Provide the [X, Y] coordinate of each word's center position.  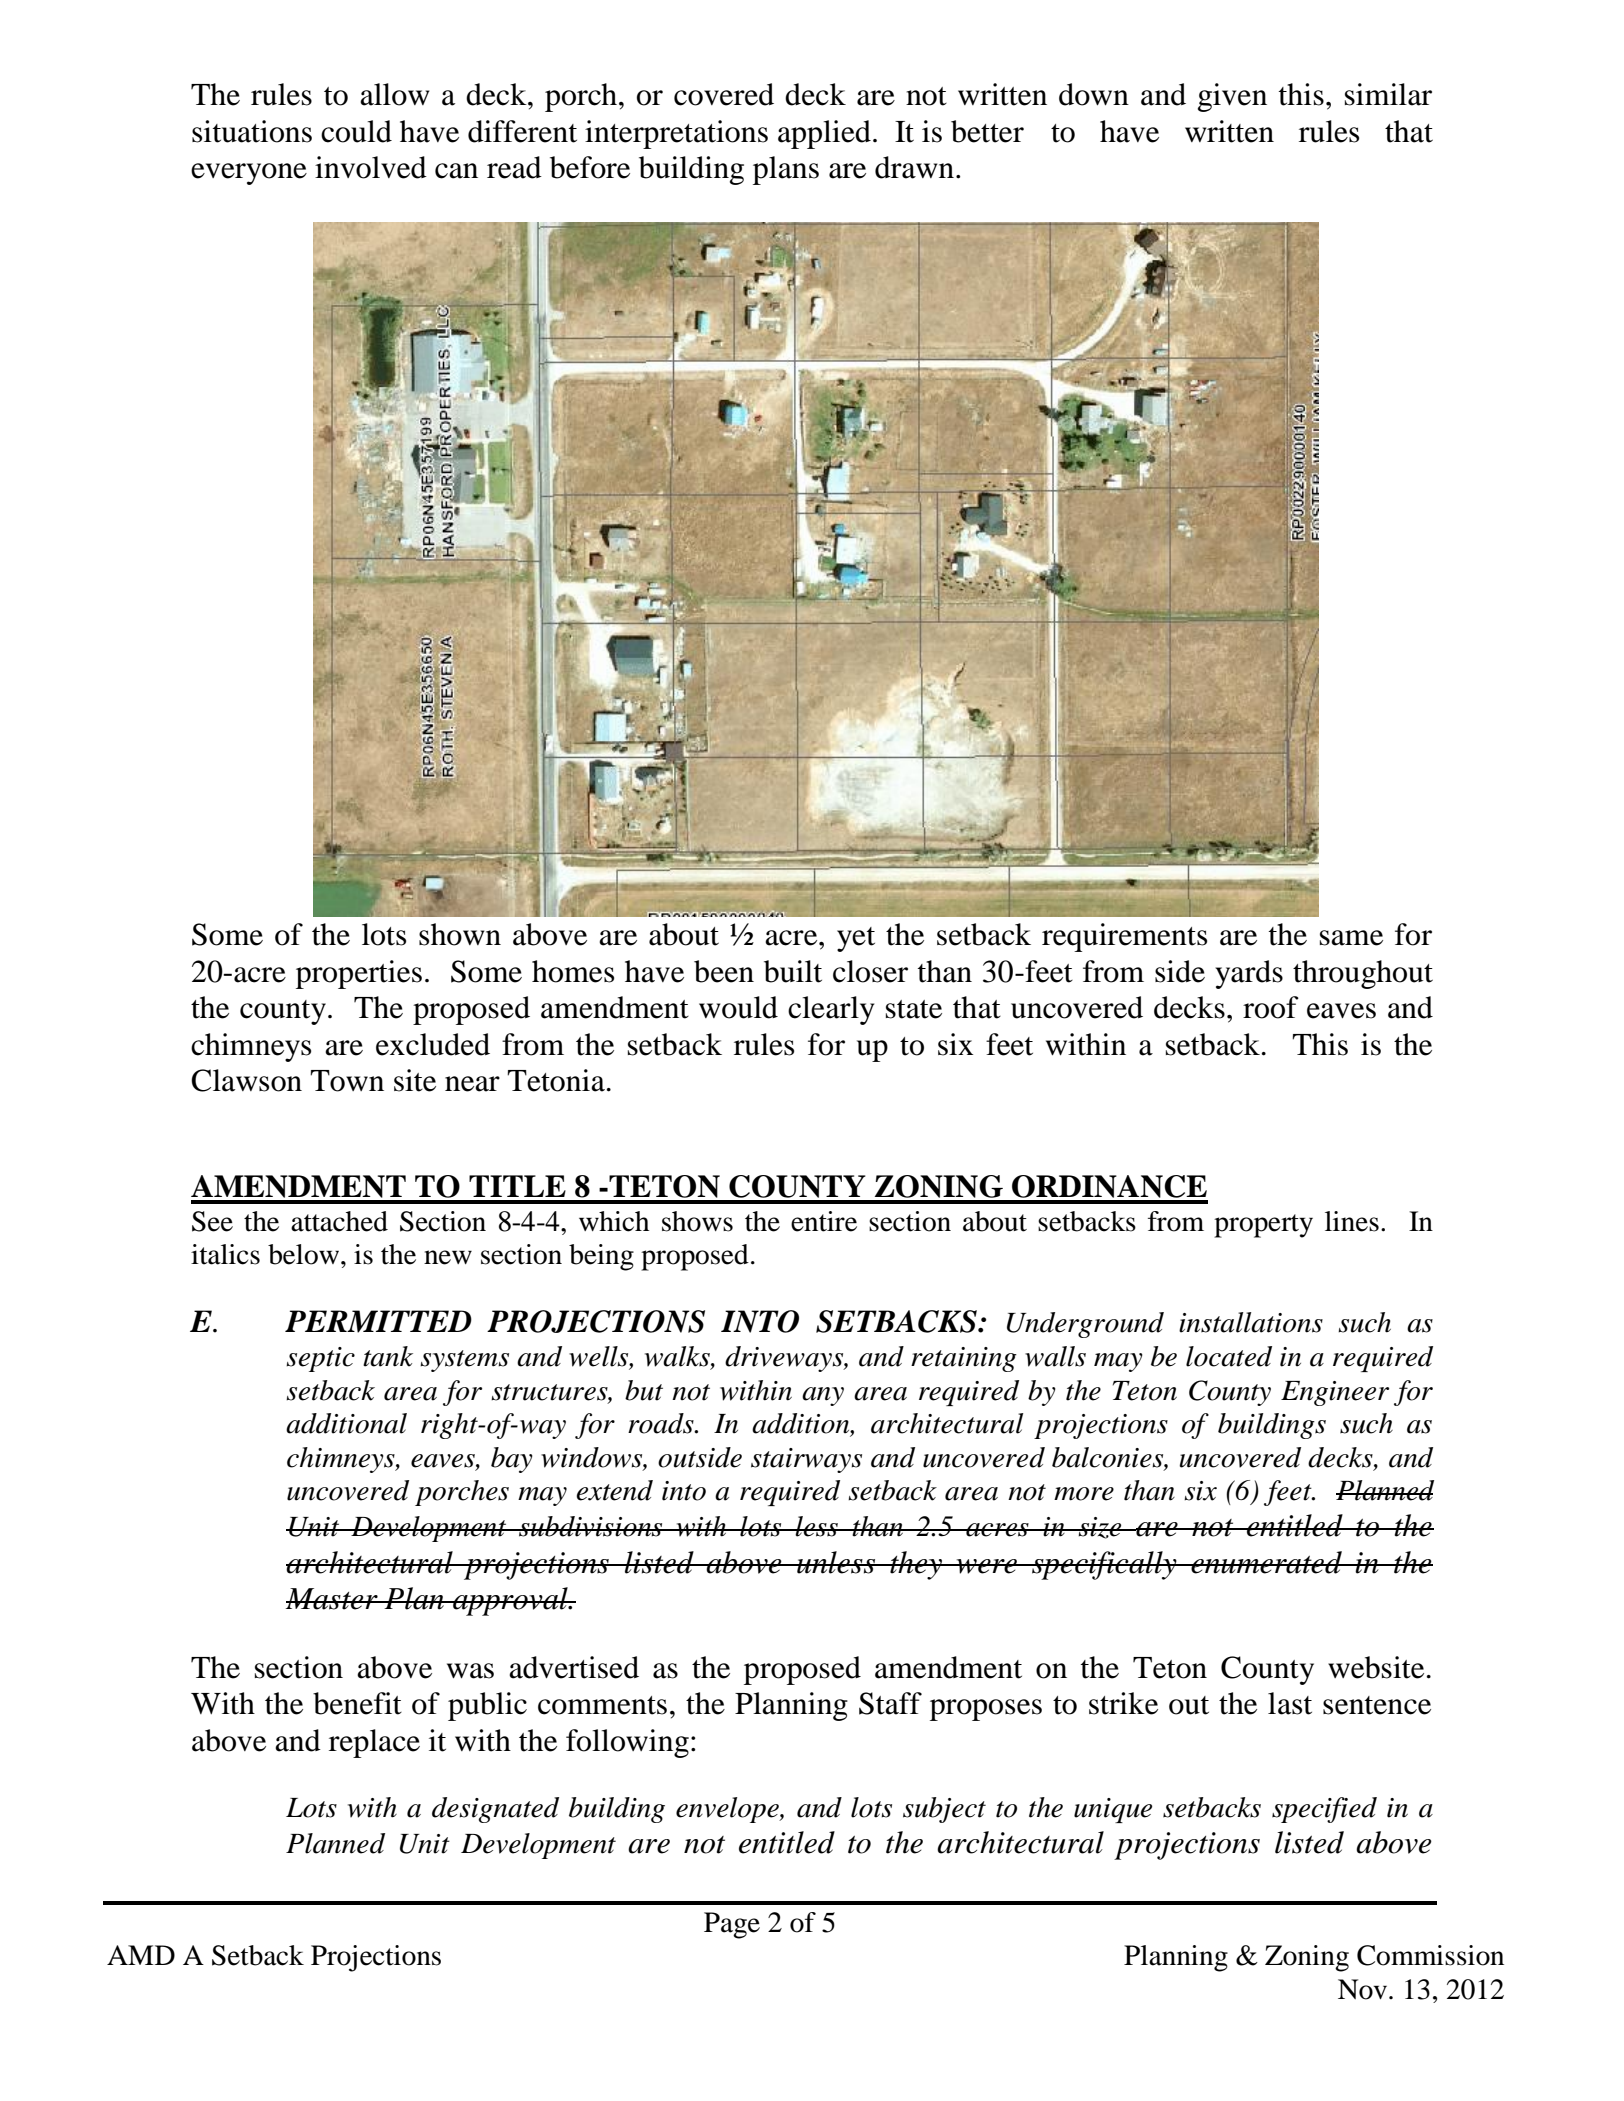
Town [347, 1081]
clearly [831, 1010]
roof [1271, 1007]
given [1232, 97]
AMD [141, 1955]
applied [824, 134]
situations [252, 131]
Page [732, 1925]
